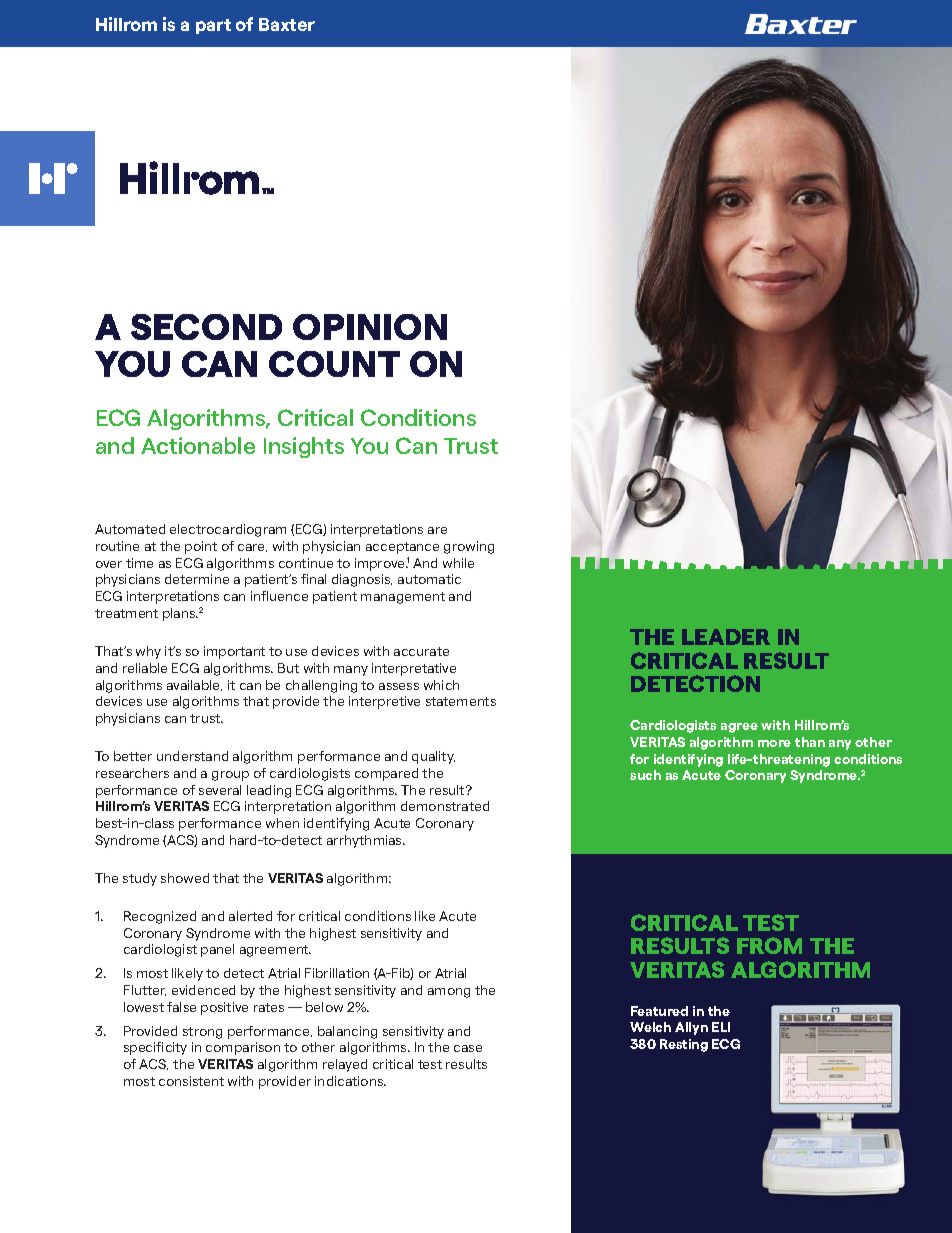 The height and width of the screenshot is (1233, 952). What do you see at coordinates (370, 327) in the screenshot?
I see `OPINION` at bounding box center [370, 327].
